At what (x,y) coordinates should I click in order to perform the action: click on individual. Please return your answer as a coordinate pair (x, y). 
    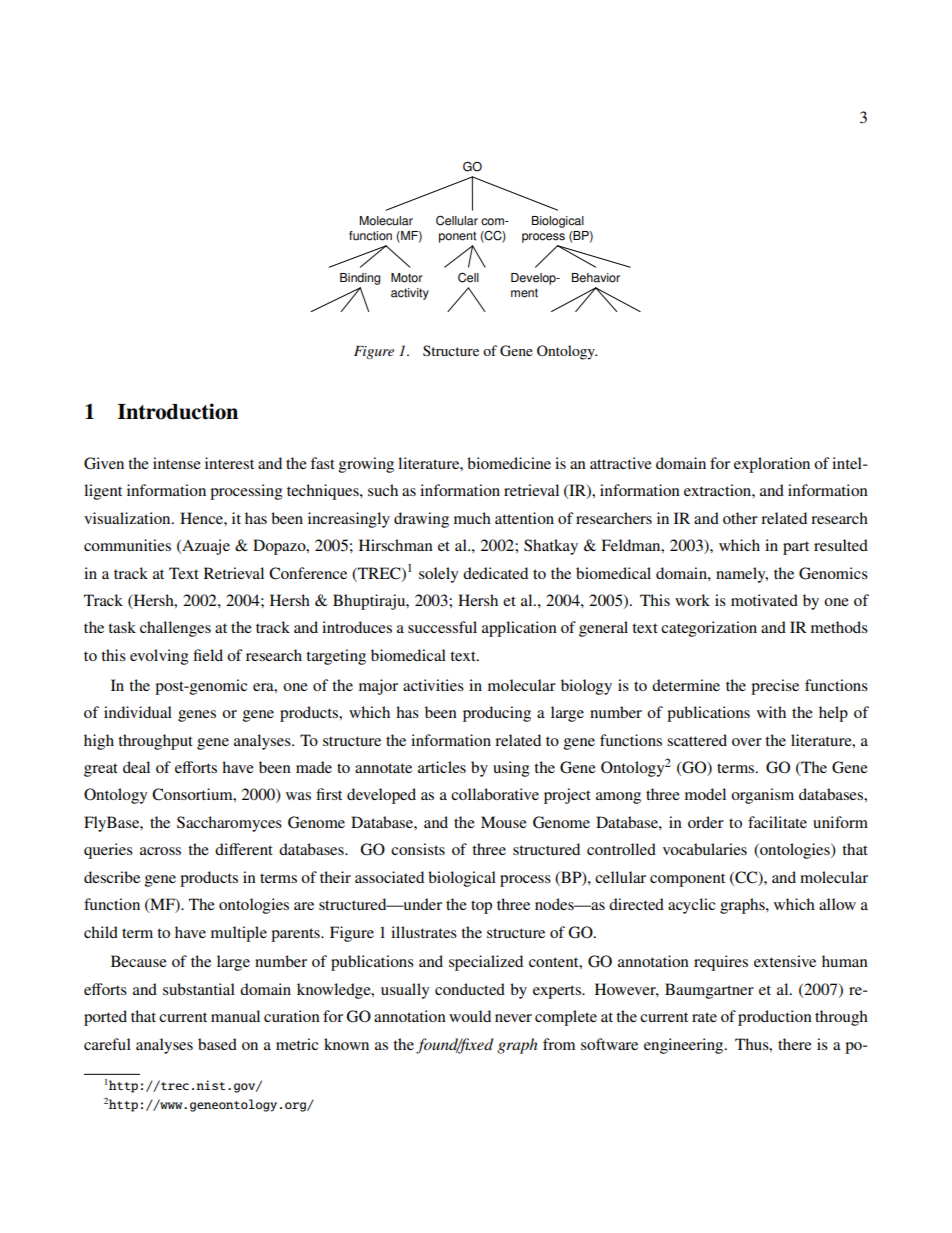
    Looking at the image, I should click on (138, 712).
